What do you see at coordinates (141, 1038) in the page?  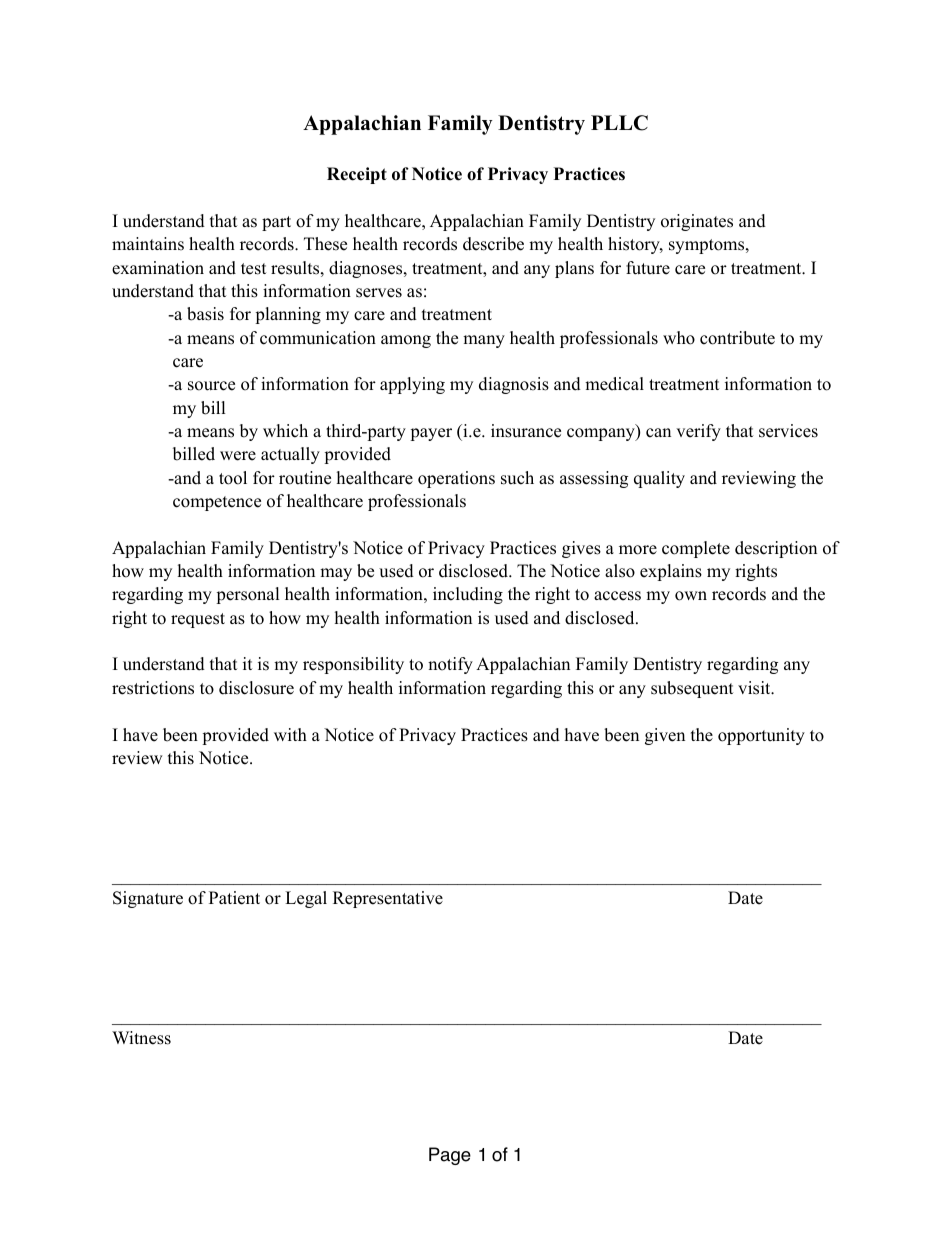 I see `Witness` at bounding box center [141, 1038].
